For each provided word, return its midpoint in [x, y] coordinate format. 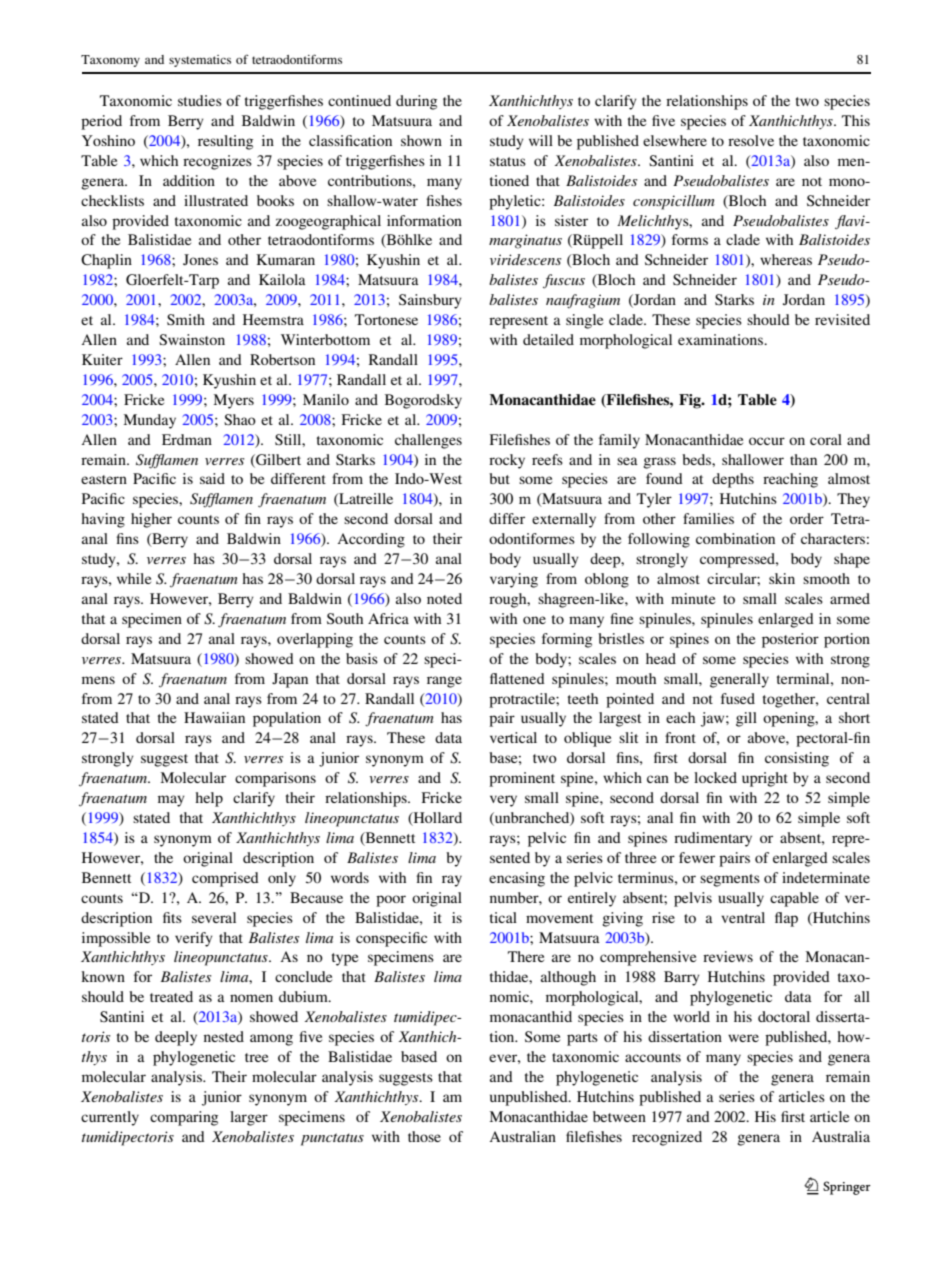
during [416, 102]
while [134, 578]
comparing [184, 1118]
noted [444, 598]
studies [200, 100]
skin [782, 578]
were [743, 1038]
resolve [751, 140]
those [424, 1136]
